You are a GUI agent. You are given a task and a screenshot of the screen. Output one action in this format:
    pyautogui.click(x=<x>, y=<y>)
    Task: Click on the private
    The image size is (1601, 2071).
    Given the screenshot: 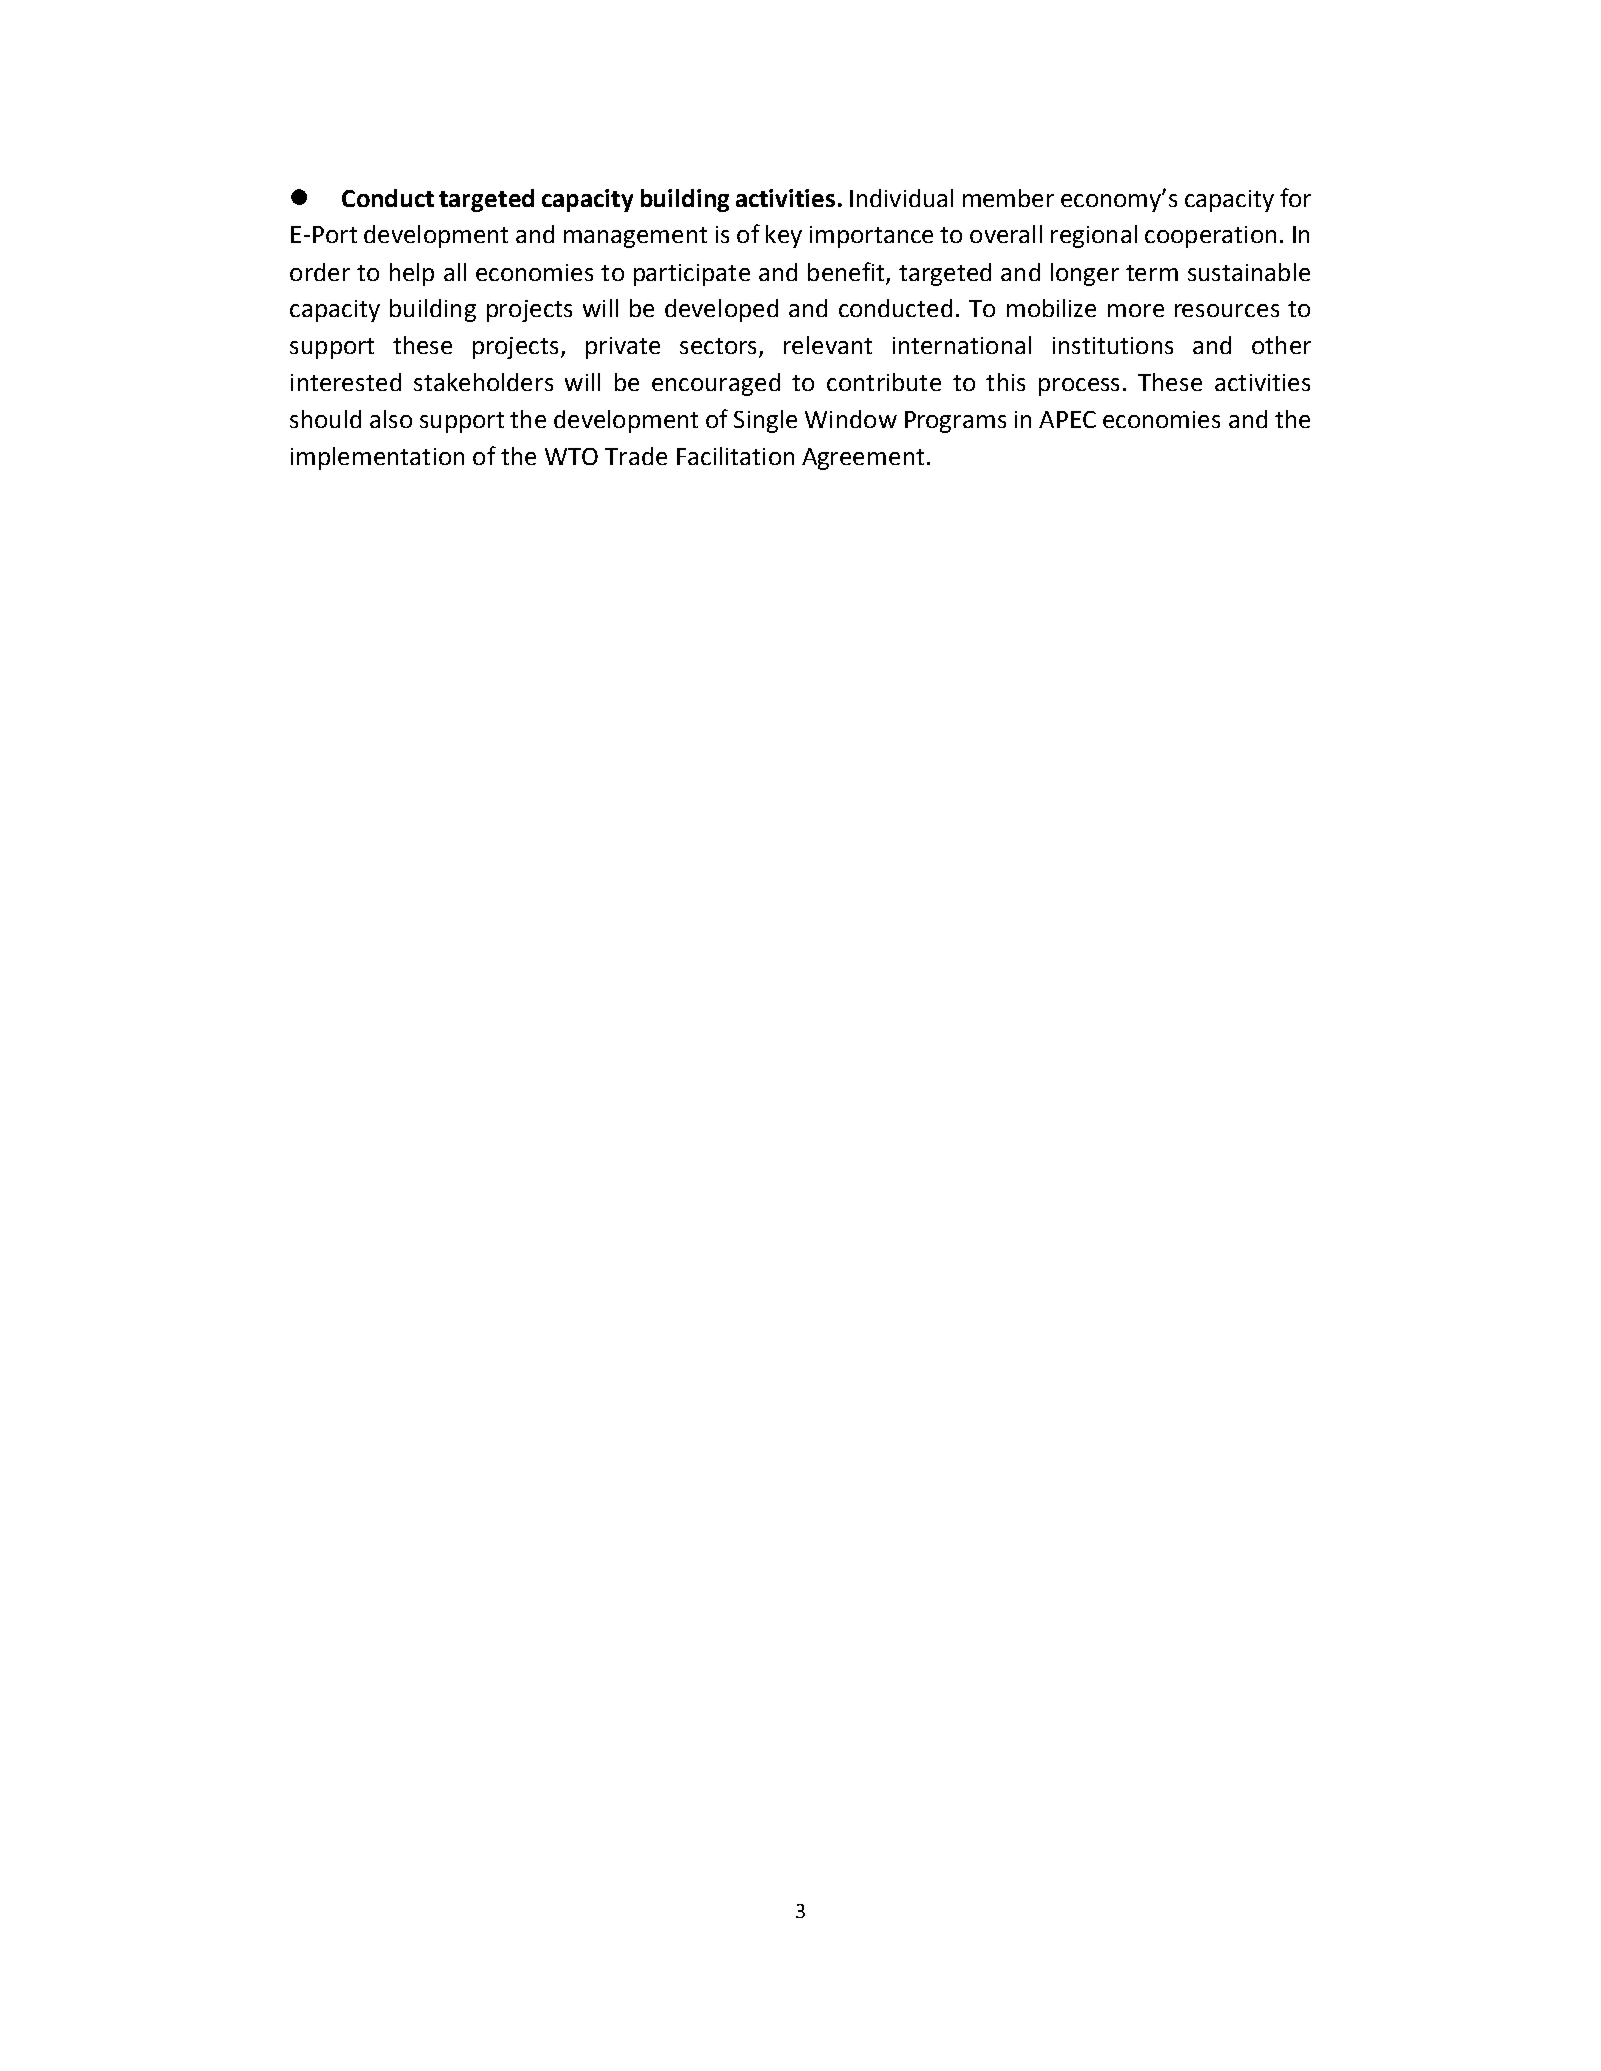 What is the action you would take?
    pyautogui.click(x=623, y=348)
